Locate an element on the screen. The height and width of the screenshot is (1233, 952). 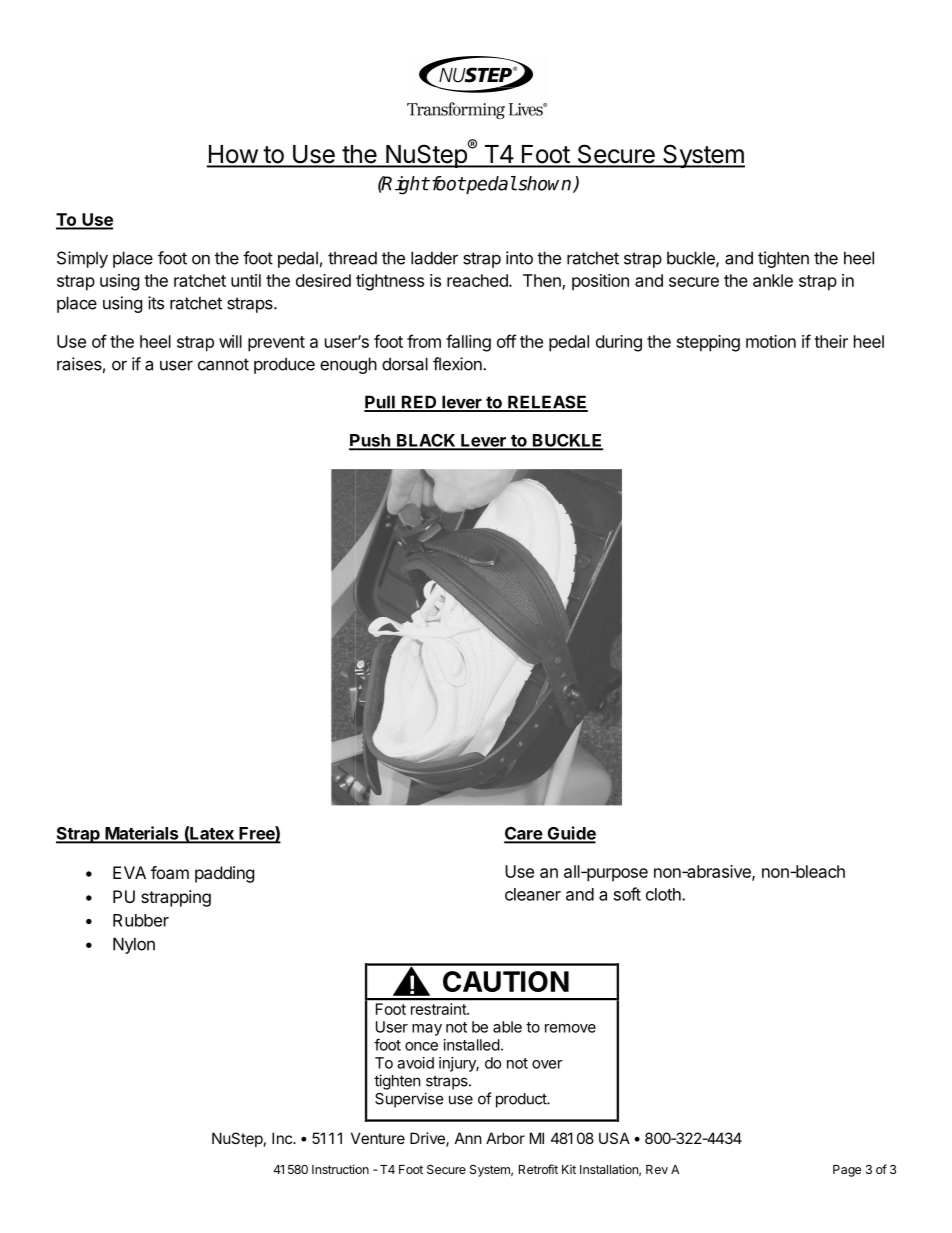
foam is located at coordinates (170, 872).
